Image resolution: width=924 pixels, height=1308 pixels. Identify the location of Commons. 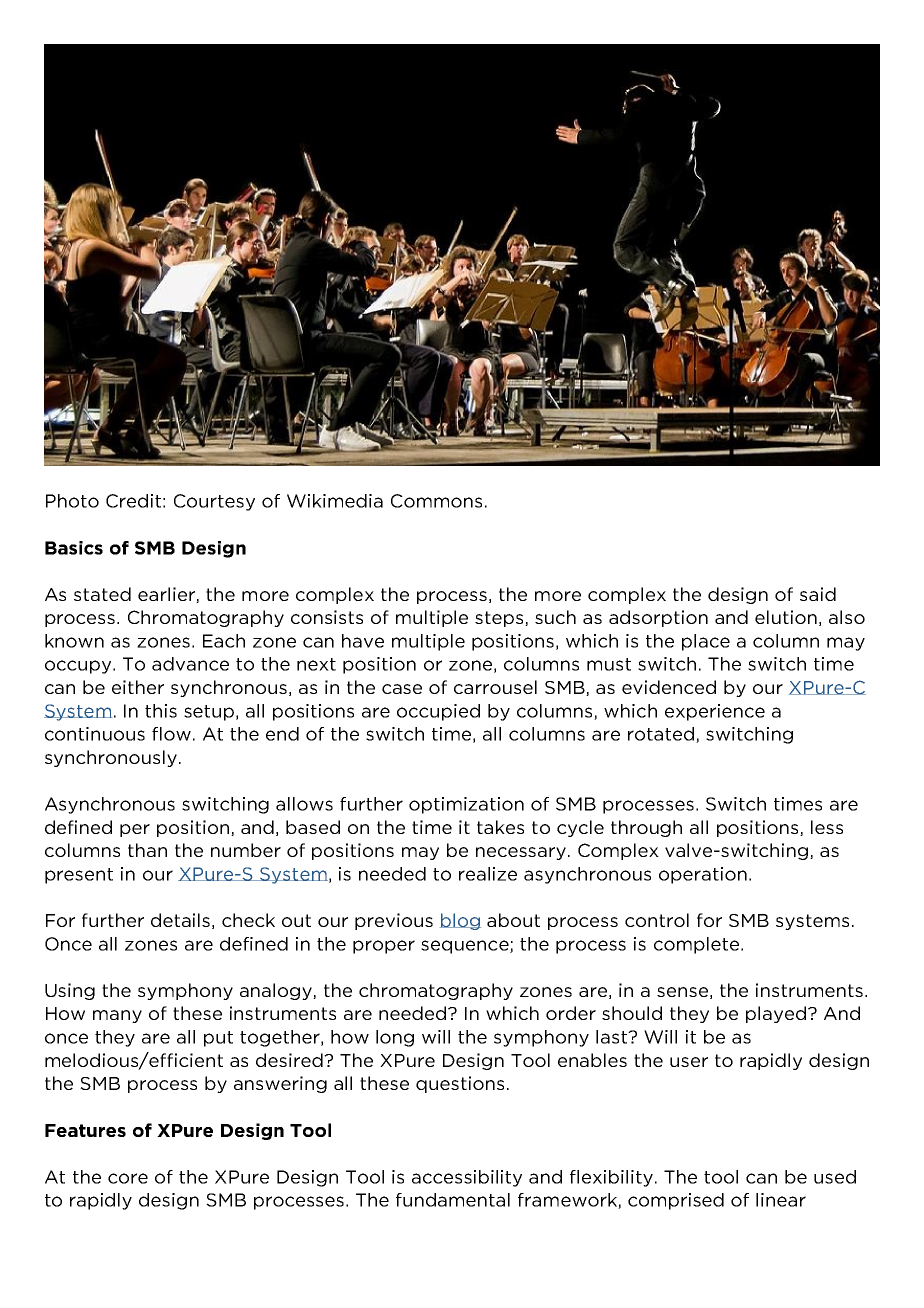
(436, 501).
